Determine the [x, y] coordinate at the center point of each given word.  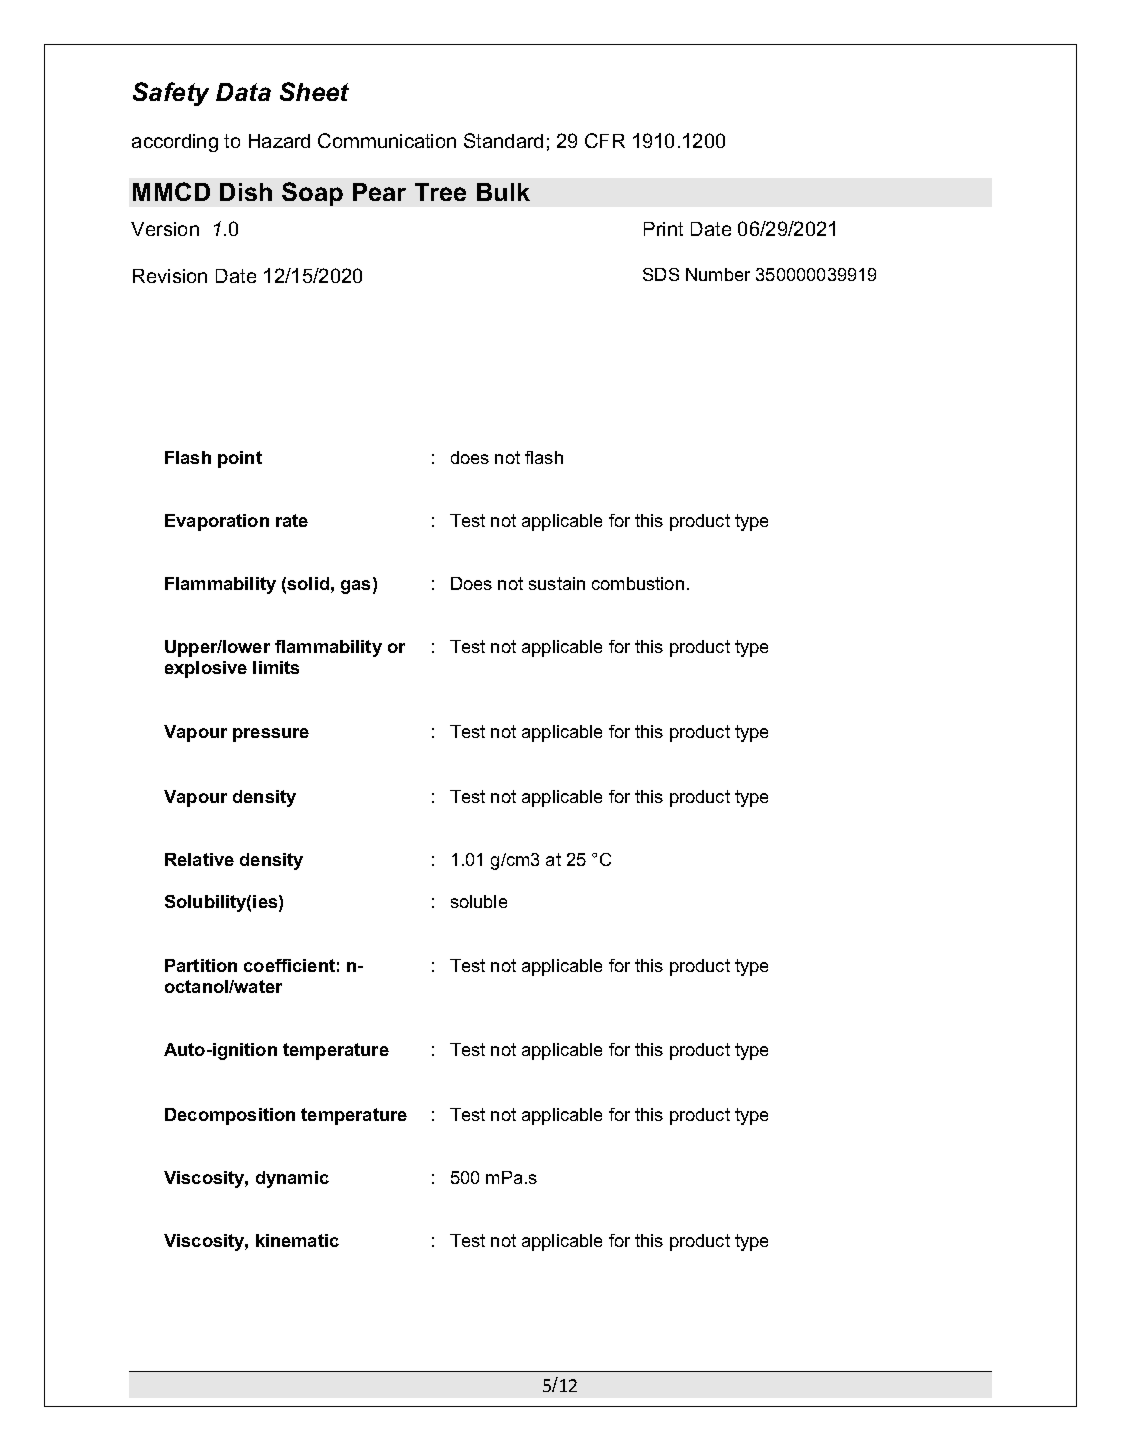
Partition [201, 965]
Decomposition [230, 1116]
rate [292, 520]
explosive [206, 669]
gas [357, 587]
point [240, 459]
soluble [479, 901]
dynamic [292, 1179]
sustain [557, 583]
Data [243, 92]
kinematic [297, 1240]
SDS [661, 274]
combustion [638, 583]
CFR [605, 140]
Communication [387, 140]
